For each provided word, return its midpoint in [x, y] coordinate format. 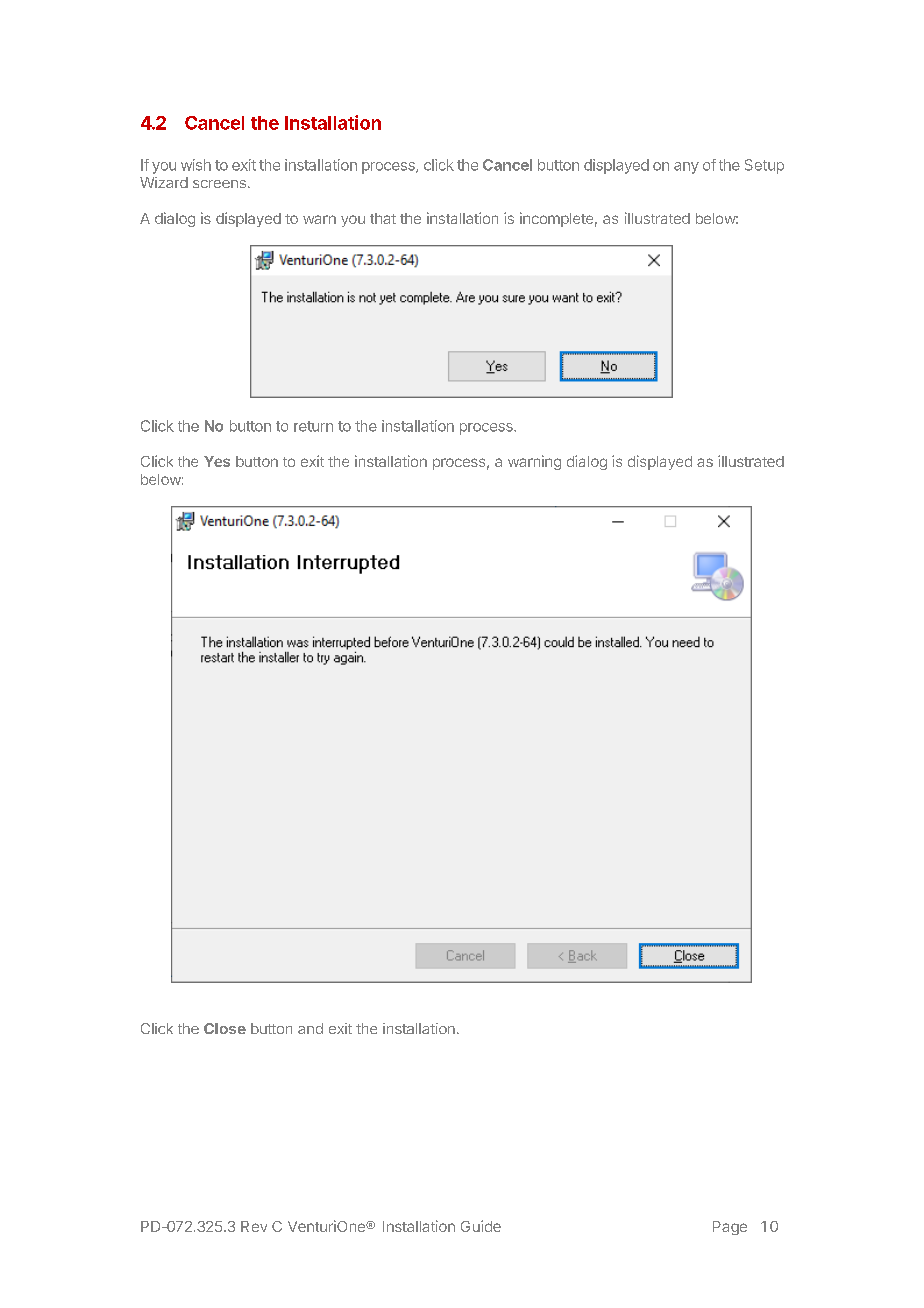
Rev [254, 1226]
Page [730, 1228]
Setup [764, 166]
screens [219, 184]
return [313, 426]
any [686, 168]
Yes [217, 461]
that [383, 218]
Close [225, 1028]
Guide [481, 1226]
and [310, 1028]
